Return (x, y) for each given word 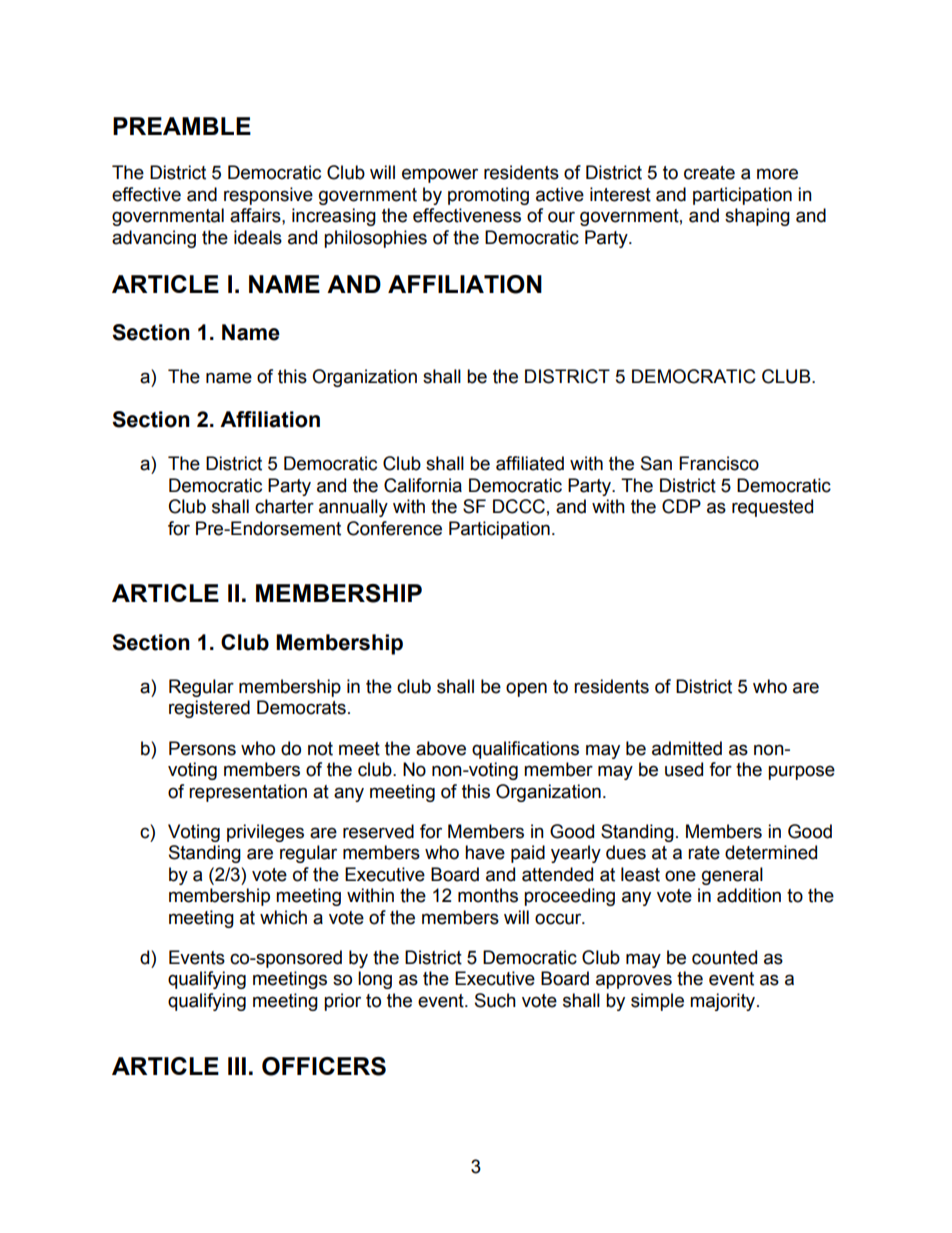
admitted (687, 748)
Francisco (719, 463)
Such (495, 1000)
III (237, 1066)
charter (284, 506)
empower (440, 175)
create (709, 173)
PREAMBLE (182, 126)
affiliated (530, 463)
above (441, 748)
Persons (202, 748)
